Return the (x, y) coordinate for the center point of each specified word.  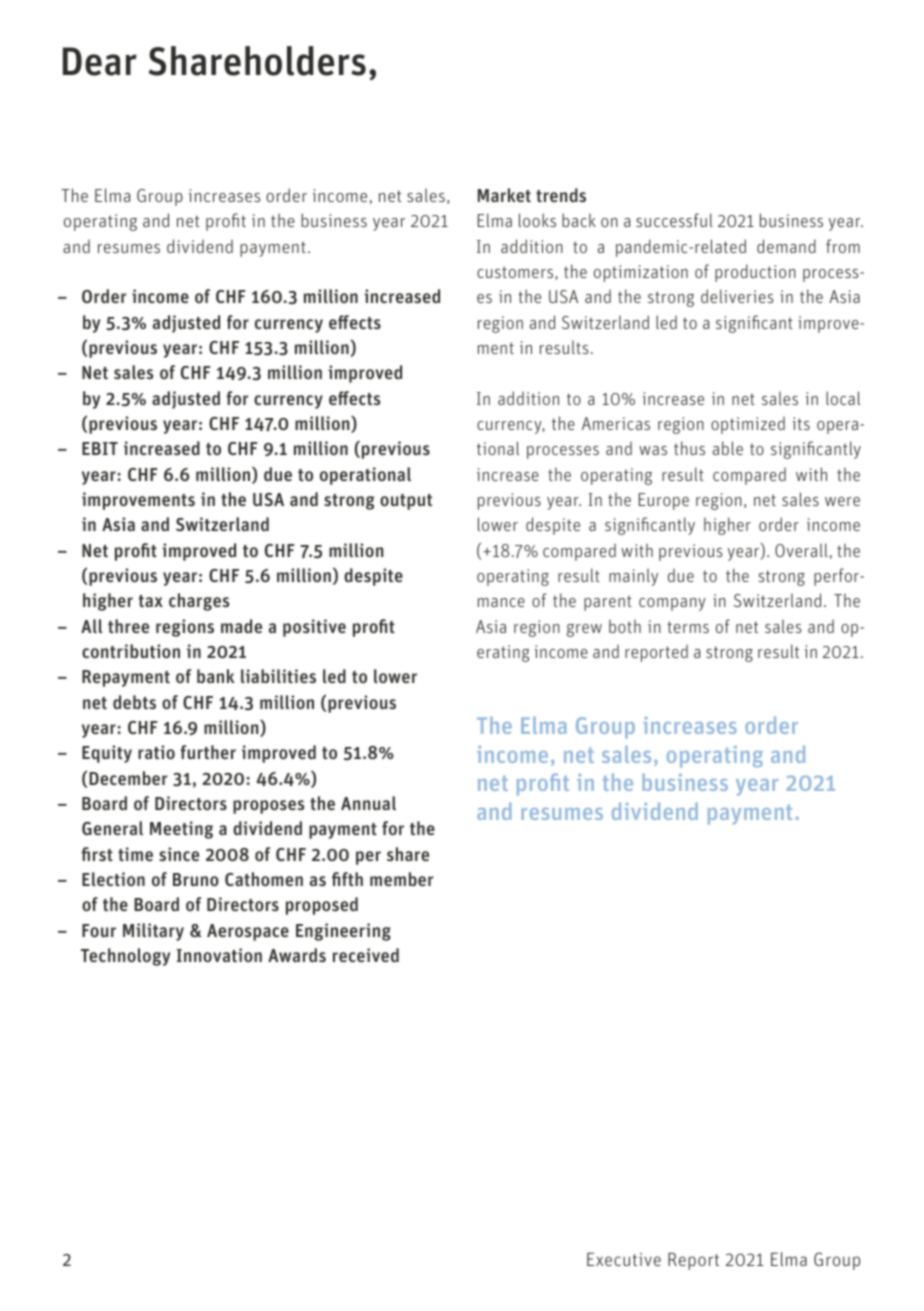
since (179, 854)
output (406, 502)
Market (504, 195)
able (728, 448)
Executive (624, 1259)
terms (688, 627)
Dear (100, 61)
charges (199, 602)
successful (674, 220)
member (401, 879)
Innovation (219, 955)
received (366, 955)
